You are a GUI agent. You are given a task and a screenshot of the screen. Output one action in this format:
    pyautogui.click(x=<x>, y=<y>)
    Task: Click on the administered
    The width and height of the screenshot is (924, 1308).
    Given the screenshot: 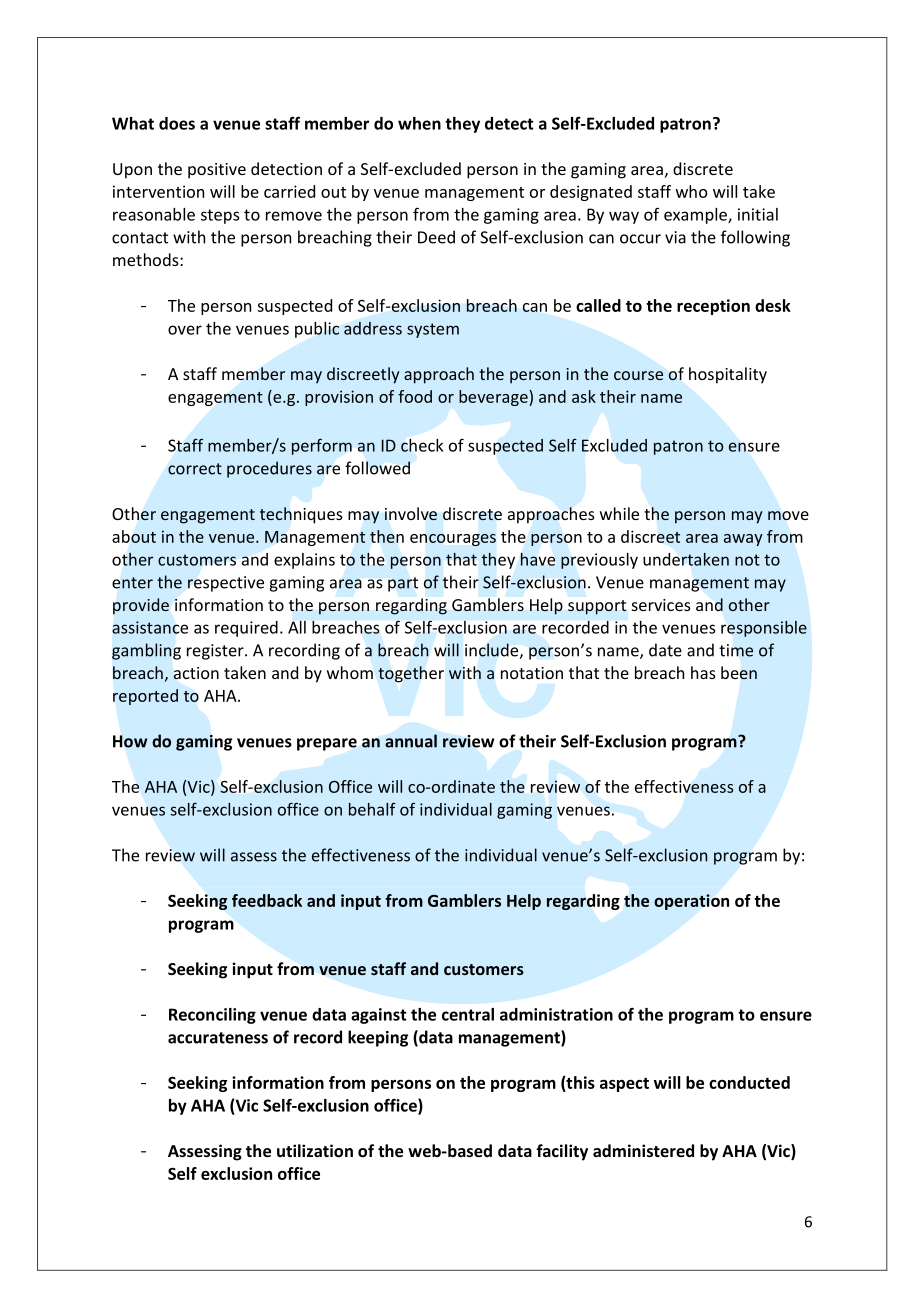 What is the action you would take?
    pyautogui.click(x=643, y=1150)
